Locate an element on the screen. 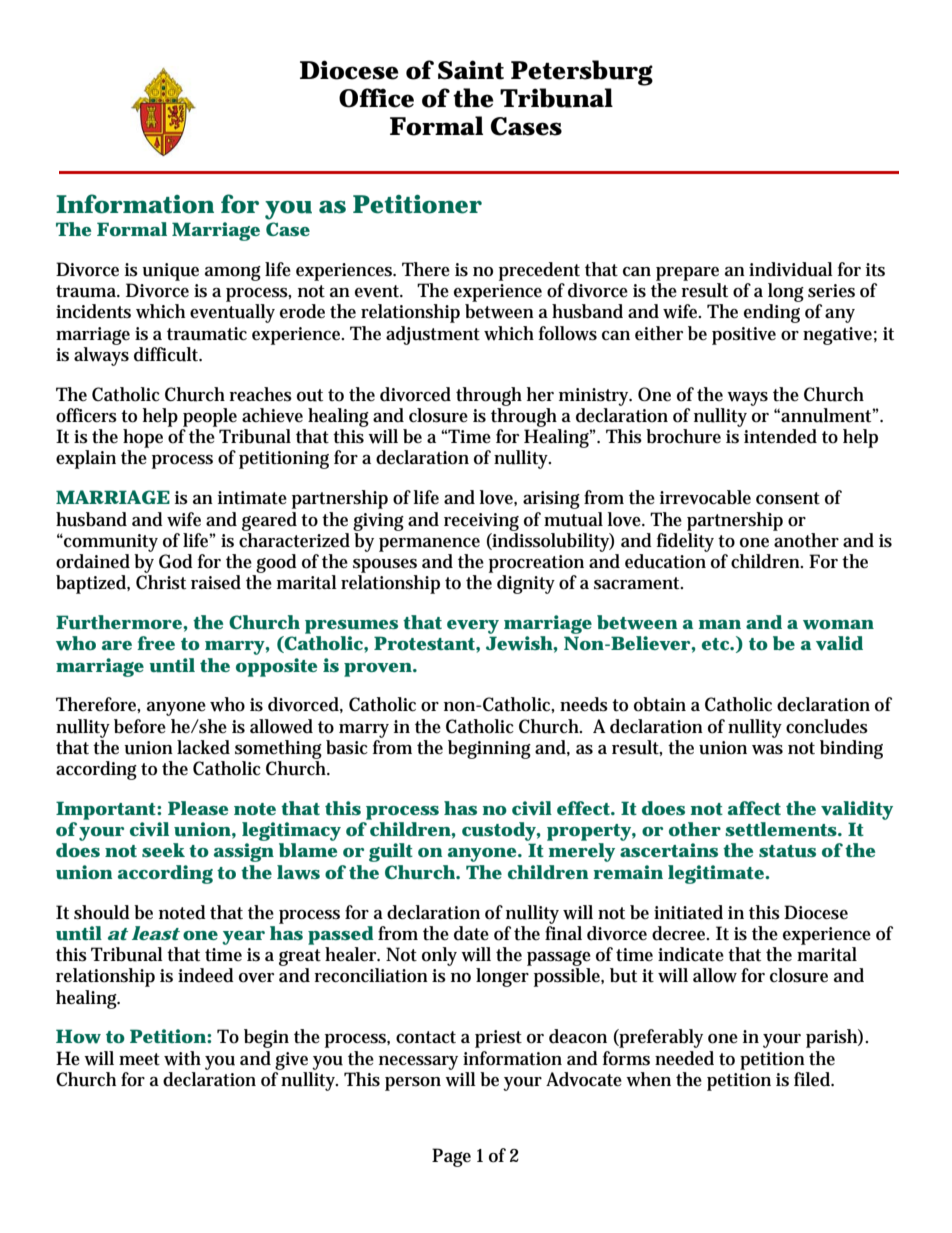  Page is located at coordinates (451, 1157).
